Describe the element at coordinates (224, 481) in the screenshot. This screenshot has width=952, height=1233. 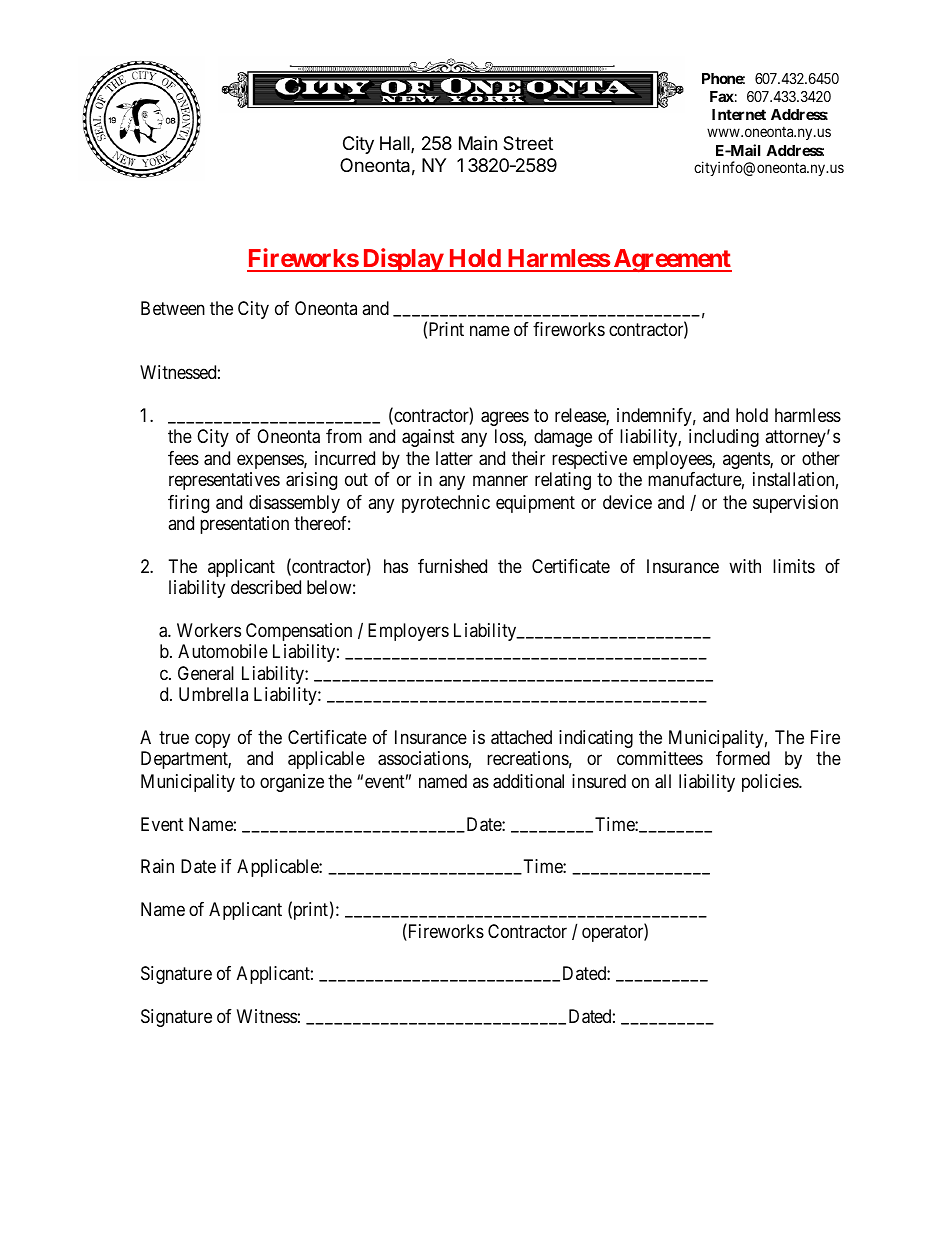
I see `representatives` at that location.
